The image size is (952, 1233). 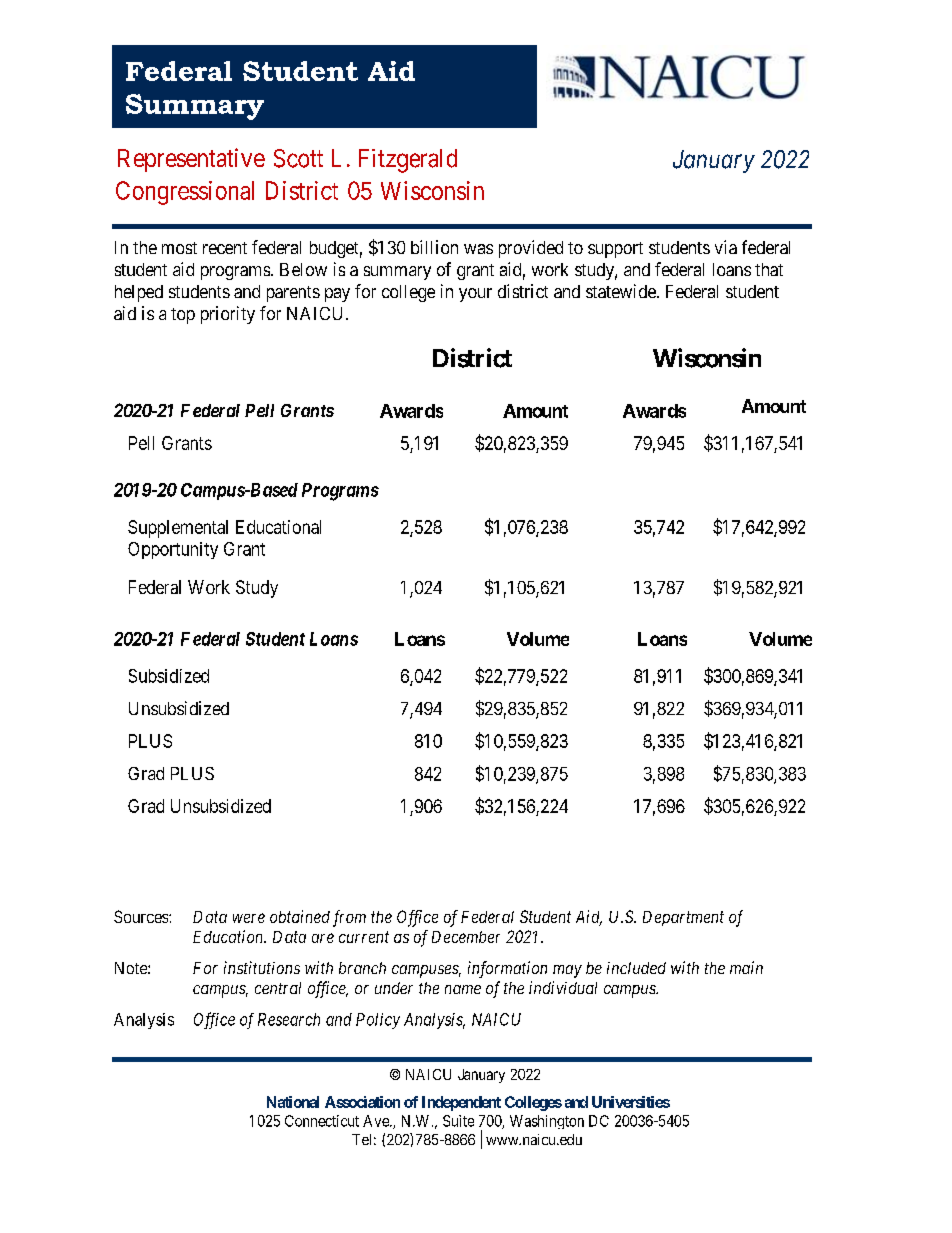 I want to click on Independent, so click(x=461, y=1103).
